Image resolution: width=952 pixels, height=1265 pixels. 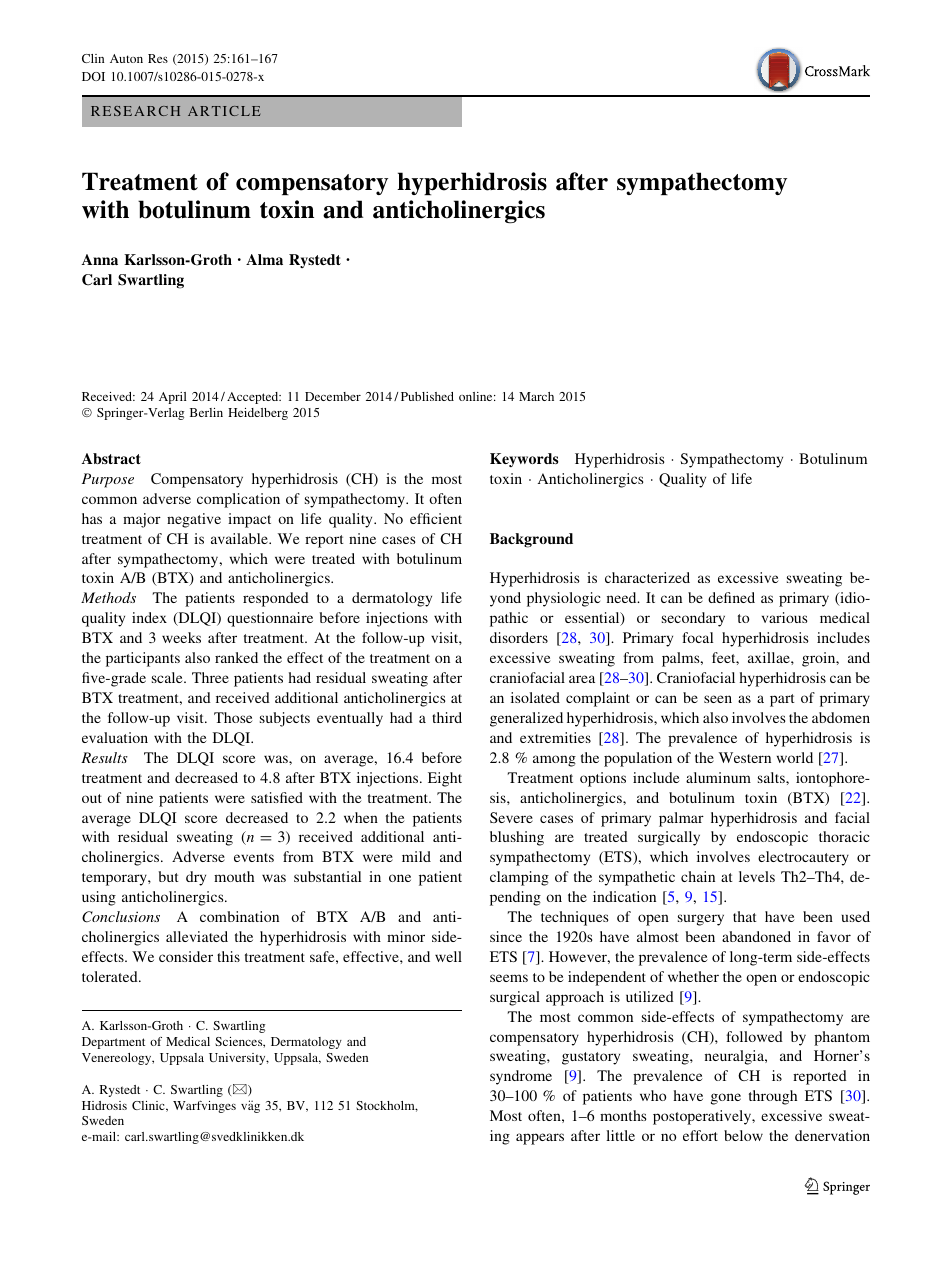 What do you see at coordinates (757, 876) in the screenshot?
I see `levels` at bounding box center [757, 876].
